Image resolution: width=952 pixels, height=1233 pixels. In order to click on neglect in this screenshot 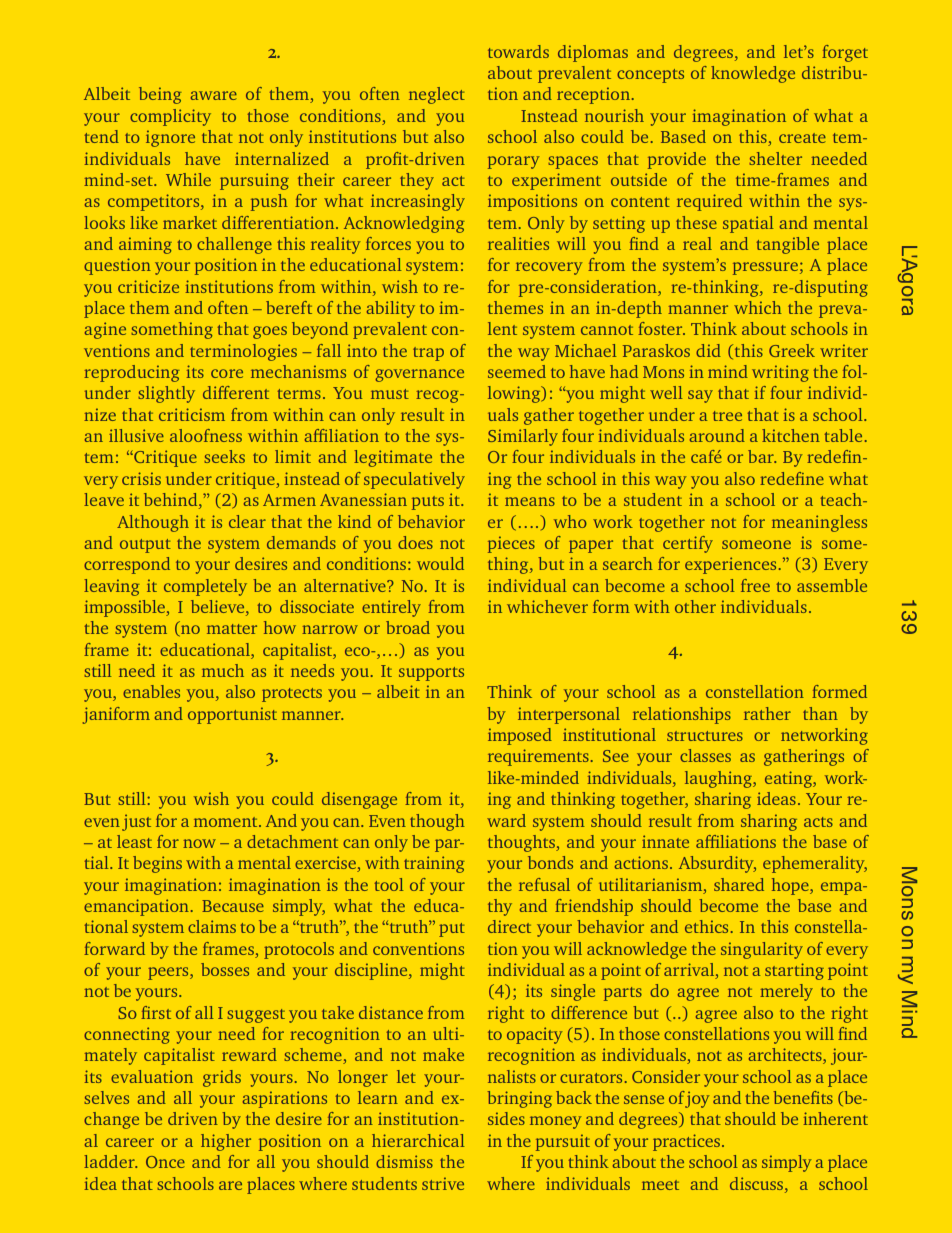, I will do `click(437, 95)`.
